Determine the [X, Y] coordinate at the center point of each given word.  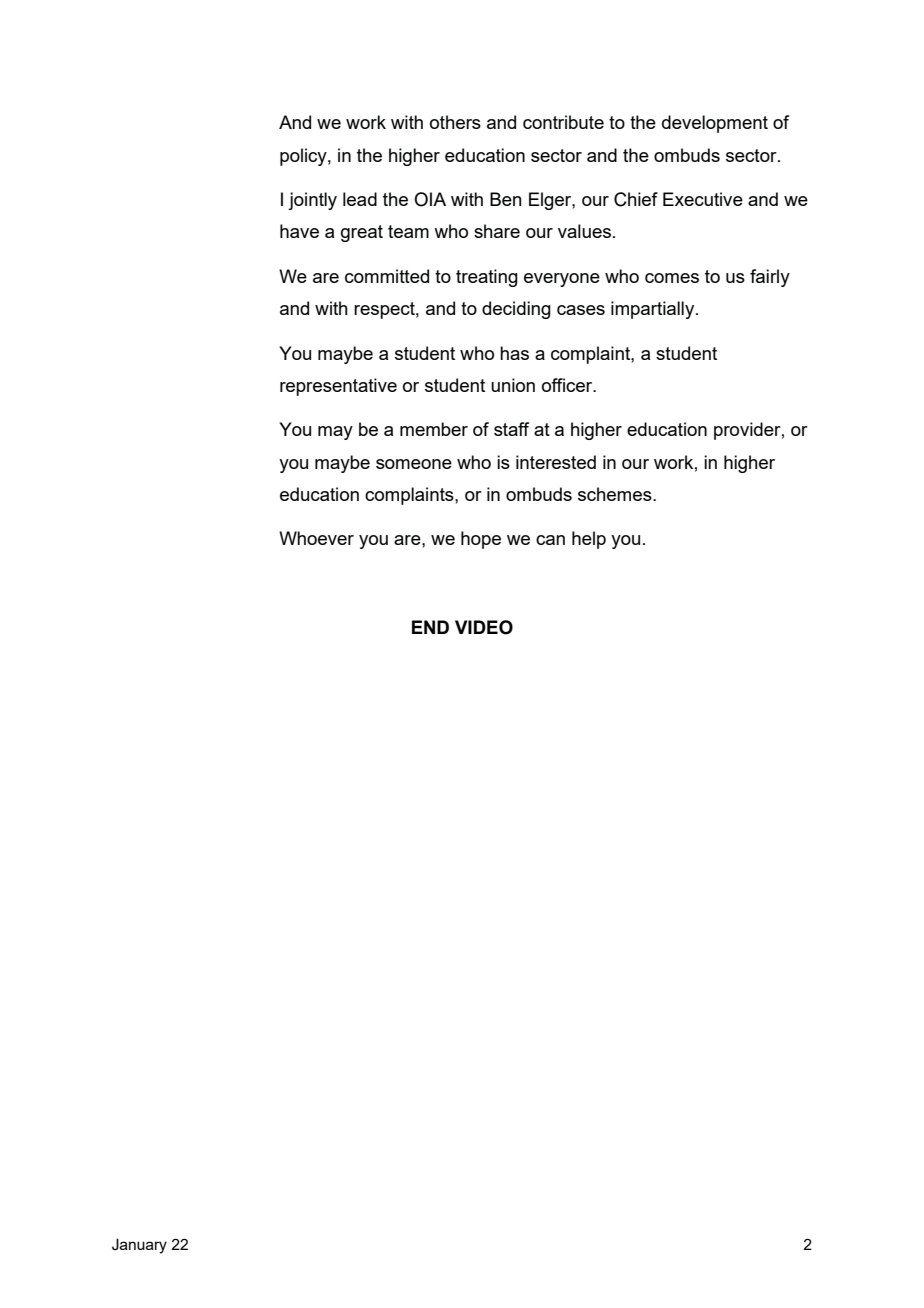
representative [338, 387]
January [139, 1246]
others [455, 122]
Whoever [316, 538]
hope [481, 540]
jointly [312, 201]
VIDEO [484, 627]
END [430, 627]
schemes [616, 494]
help [589, 540]
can [550, 540]
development [715, 124]
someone [414, 464]
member [434, 429]
